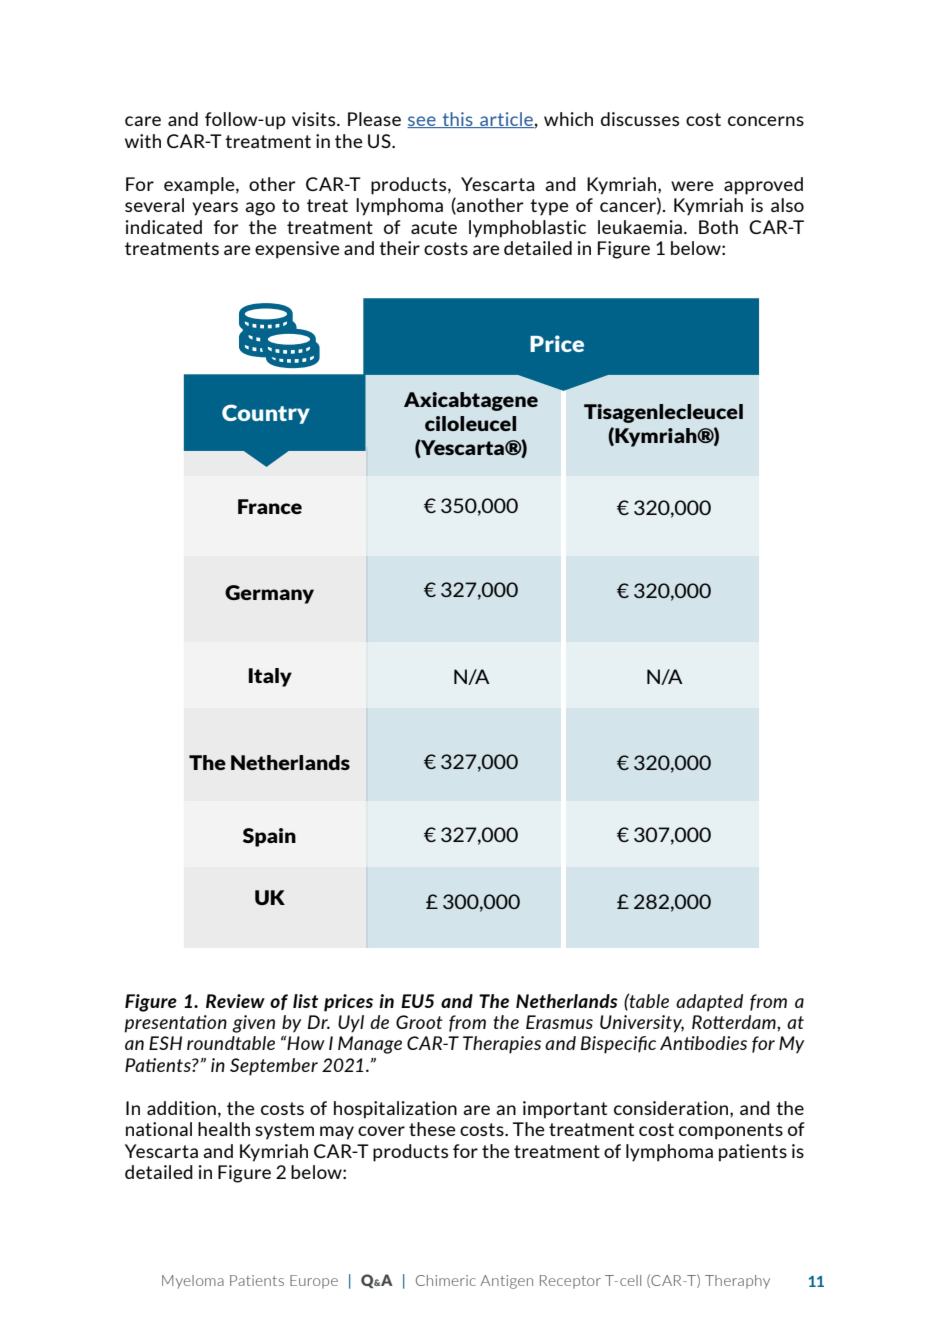 The width and height of the page is (930, 1319). Describe the element at coordinates (457, 120) in the page. I see `this` at that location.
